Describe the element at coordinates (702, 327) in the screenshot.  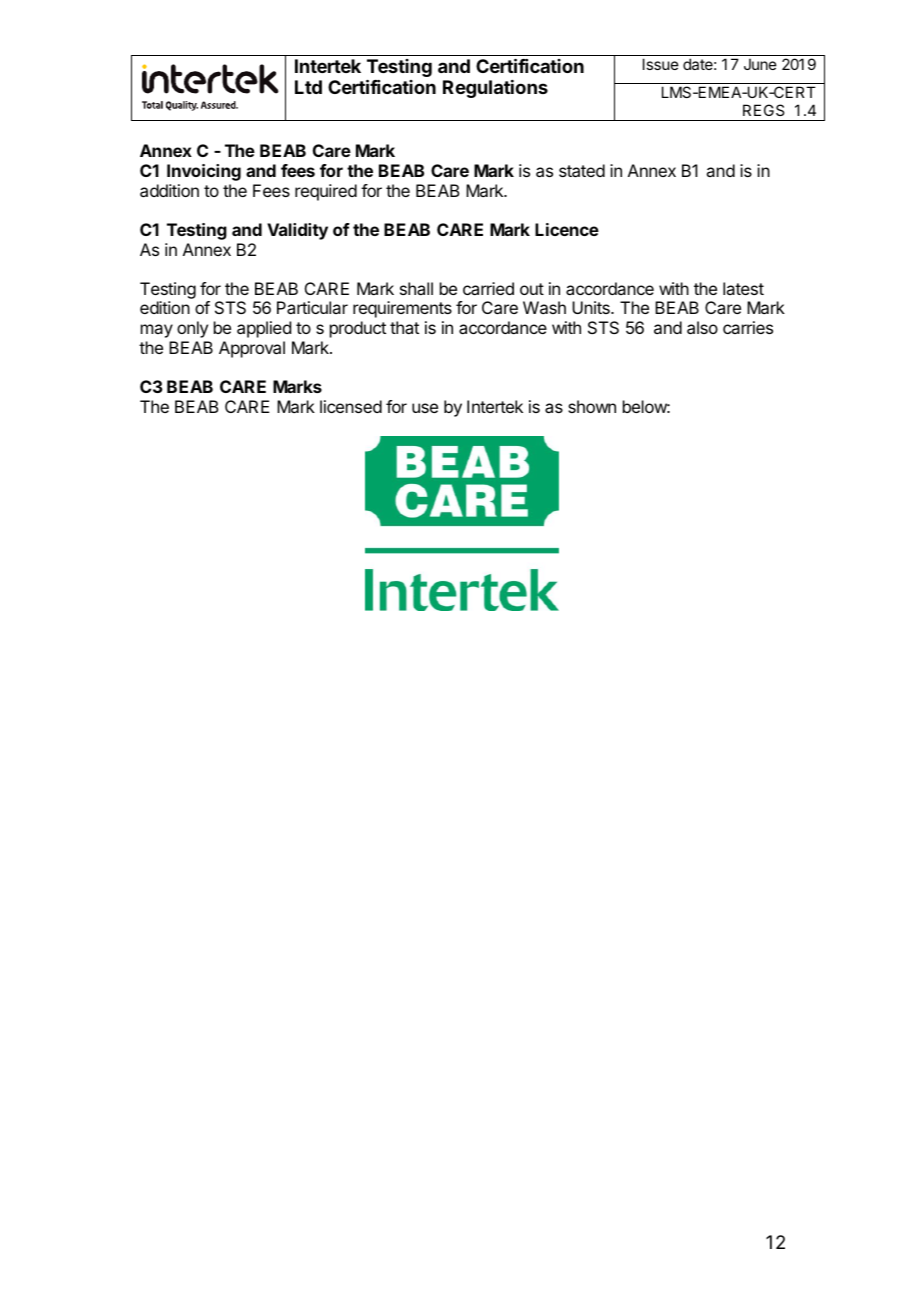
I see `also` at that location.
